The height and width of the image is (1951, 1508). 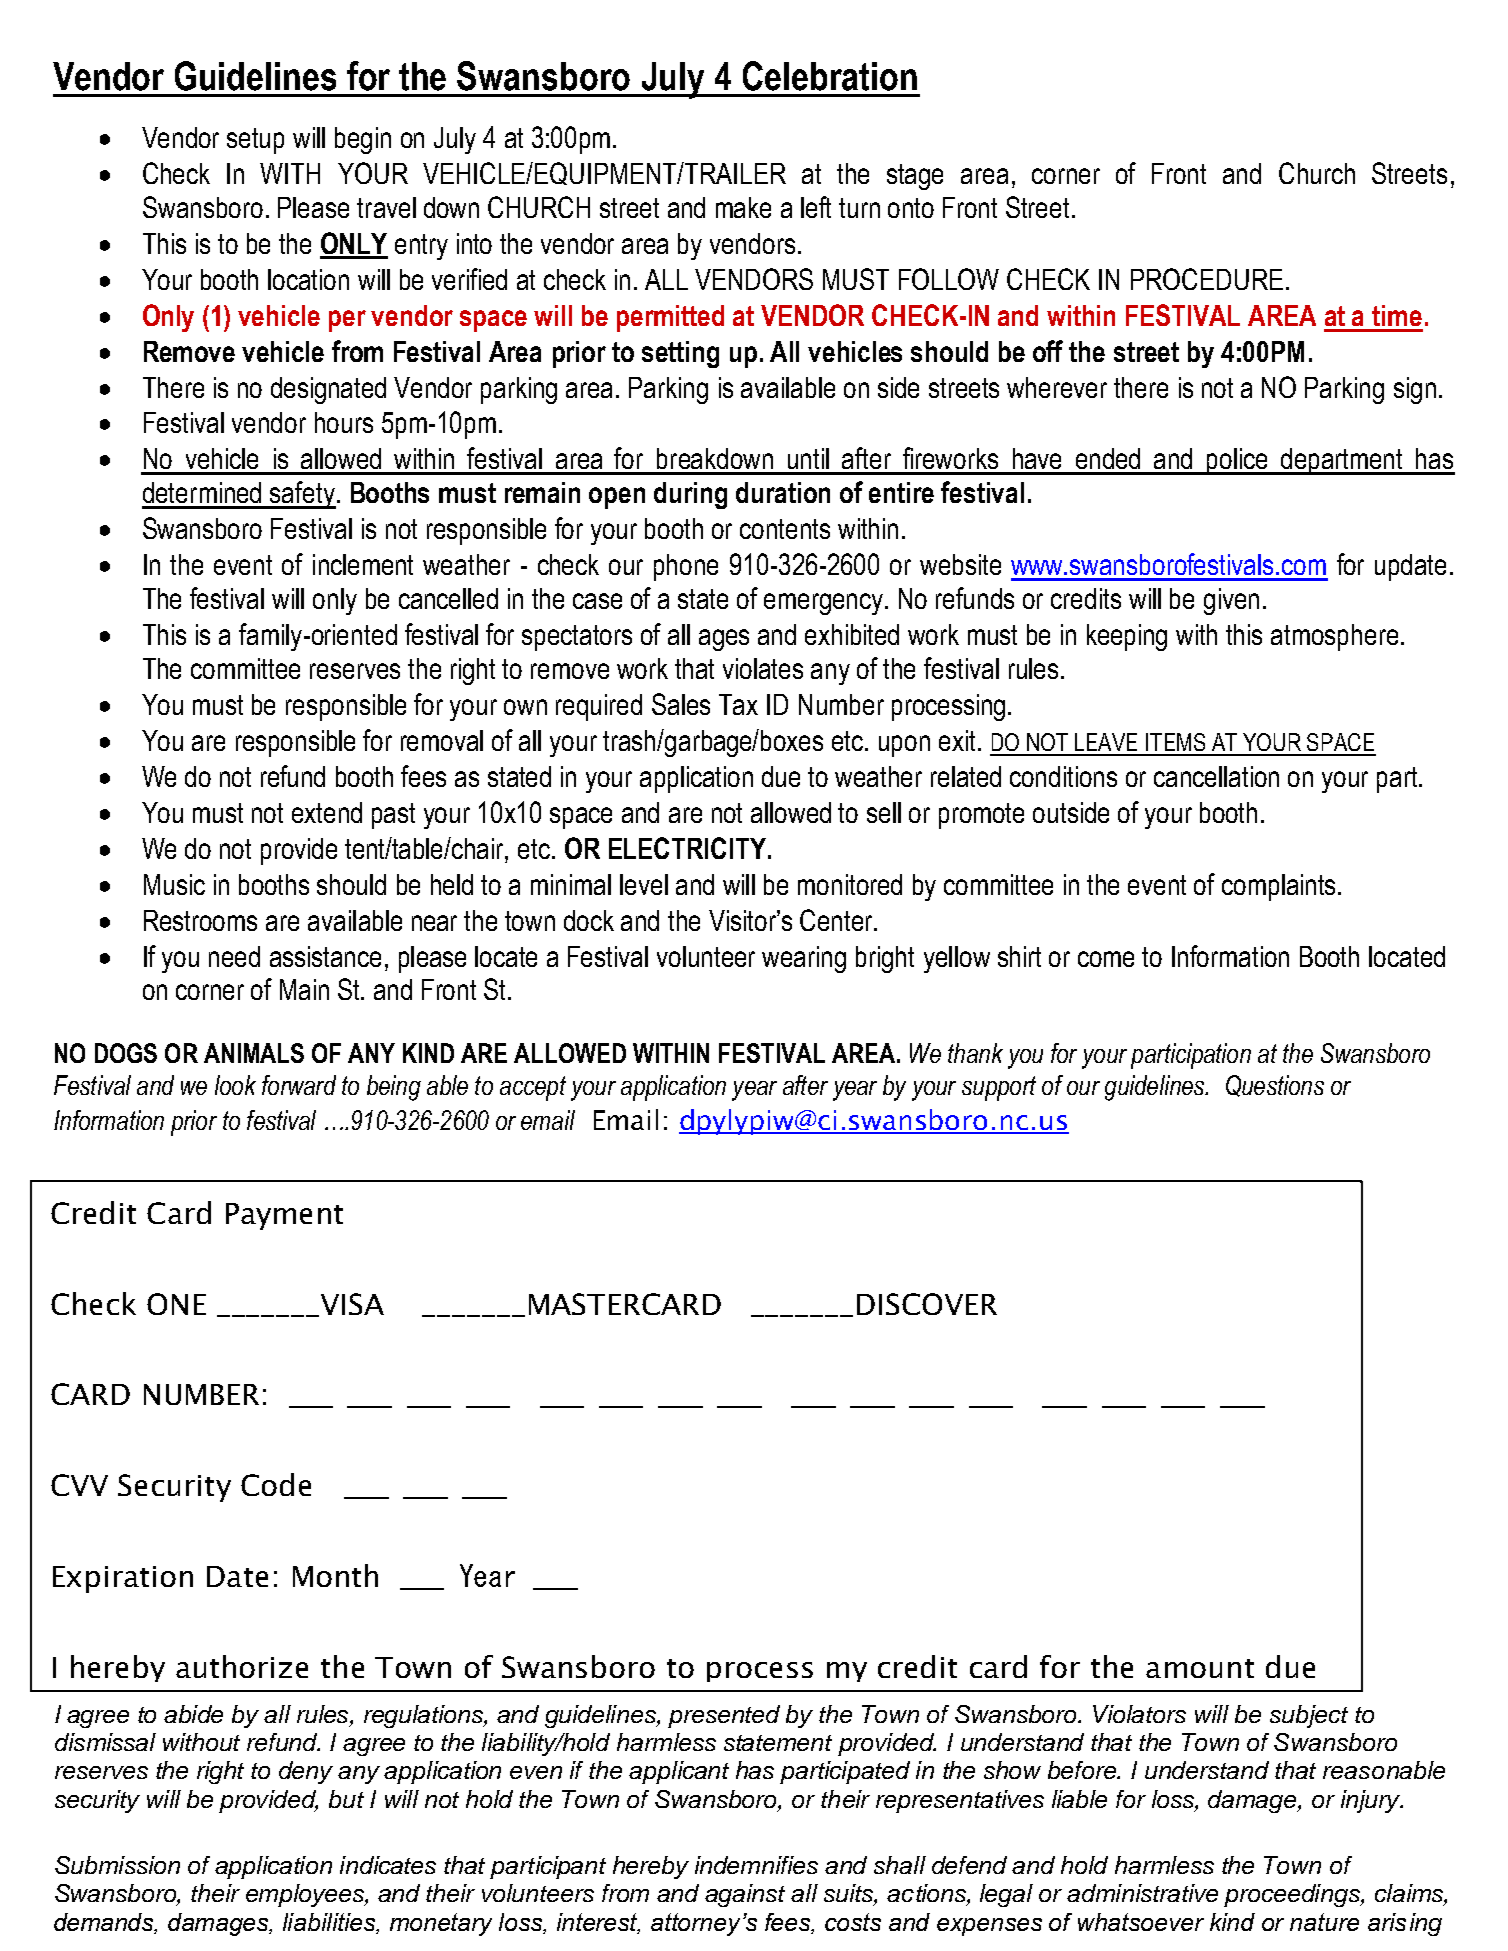 What do you see at coordinates (276, 1484) in the image?
I see `Code` at bounding box center [276, 1484].
